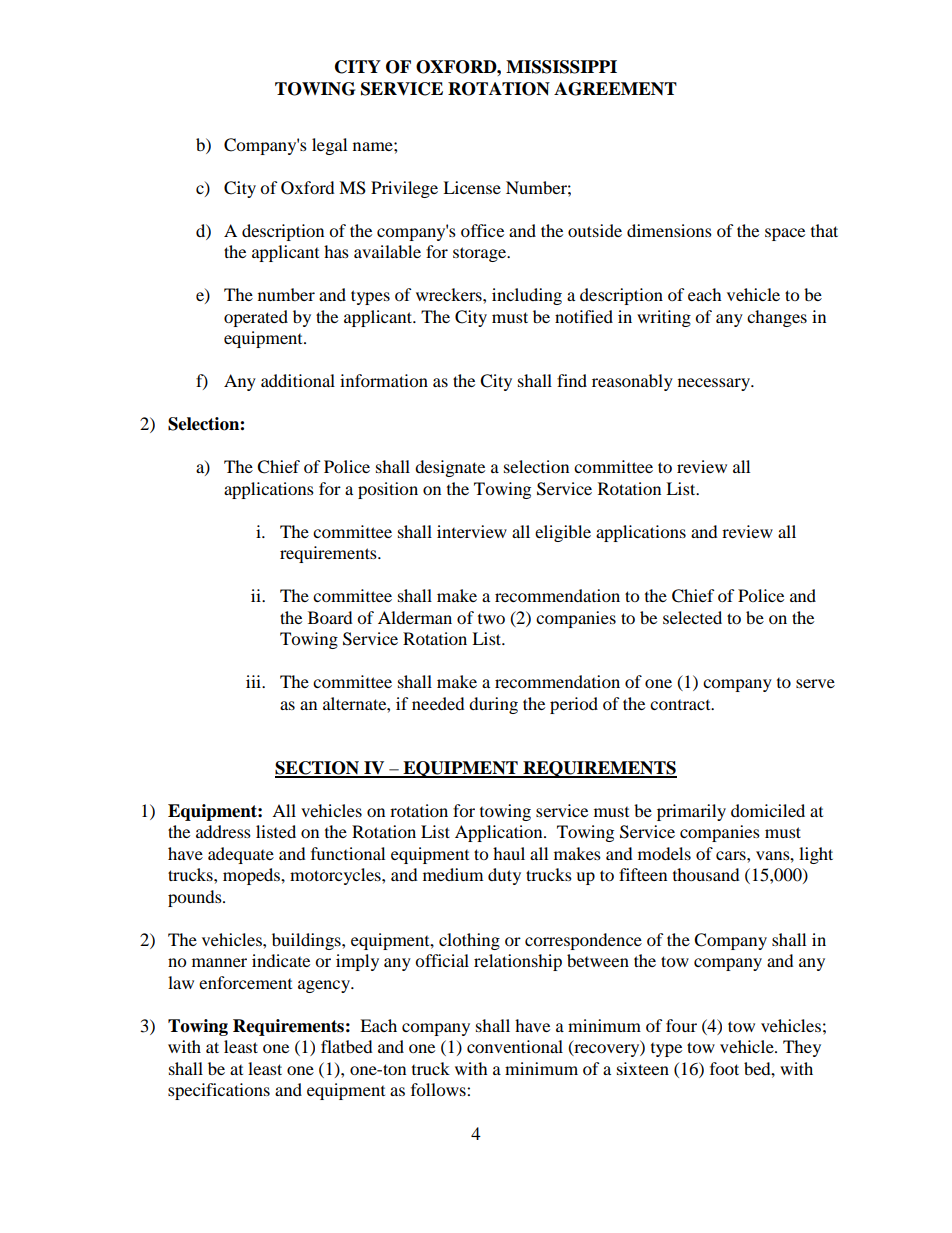 The image size is (952, 1233). What do you see at coordinates (329, 146) in the screenshot?
I see `legal` at bounding box center [329, 146].
